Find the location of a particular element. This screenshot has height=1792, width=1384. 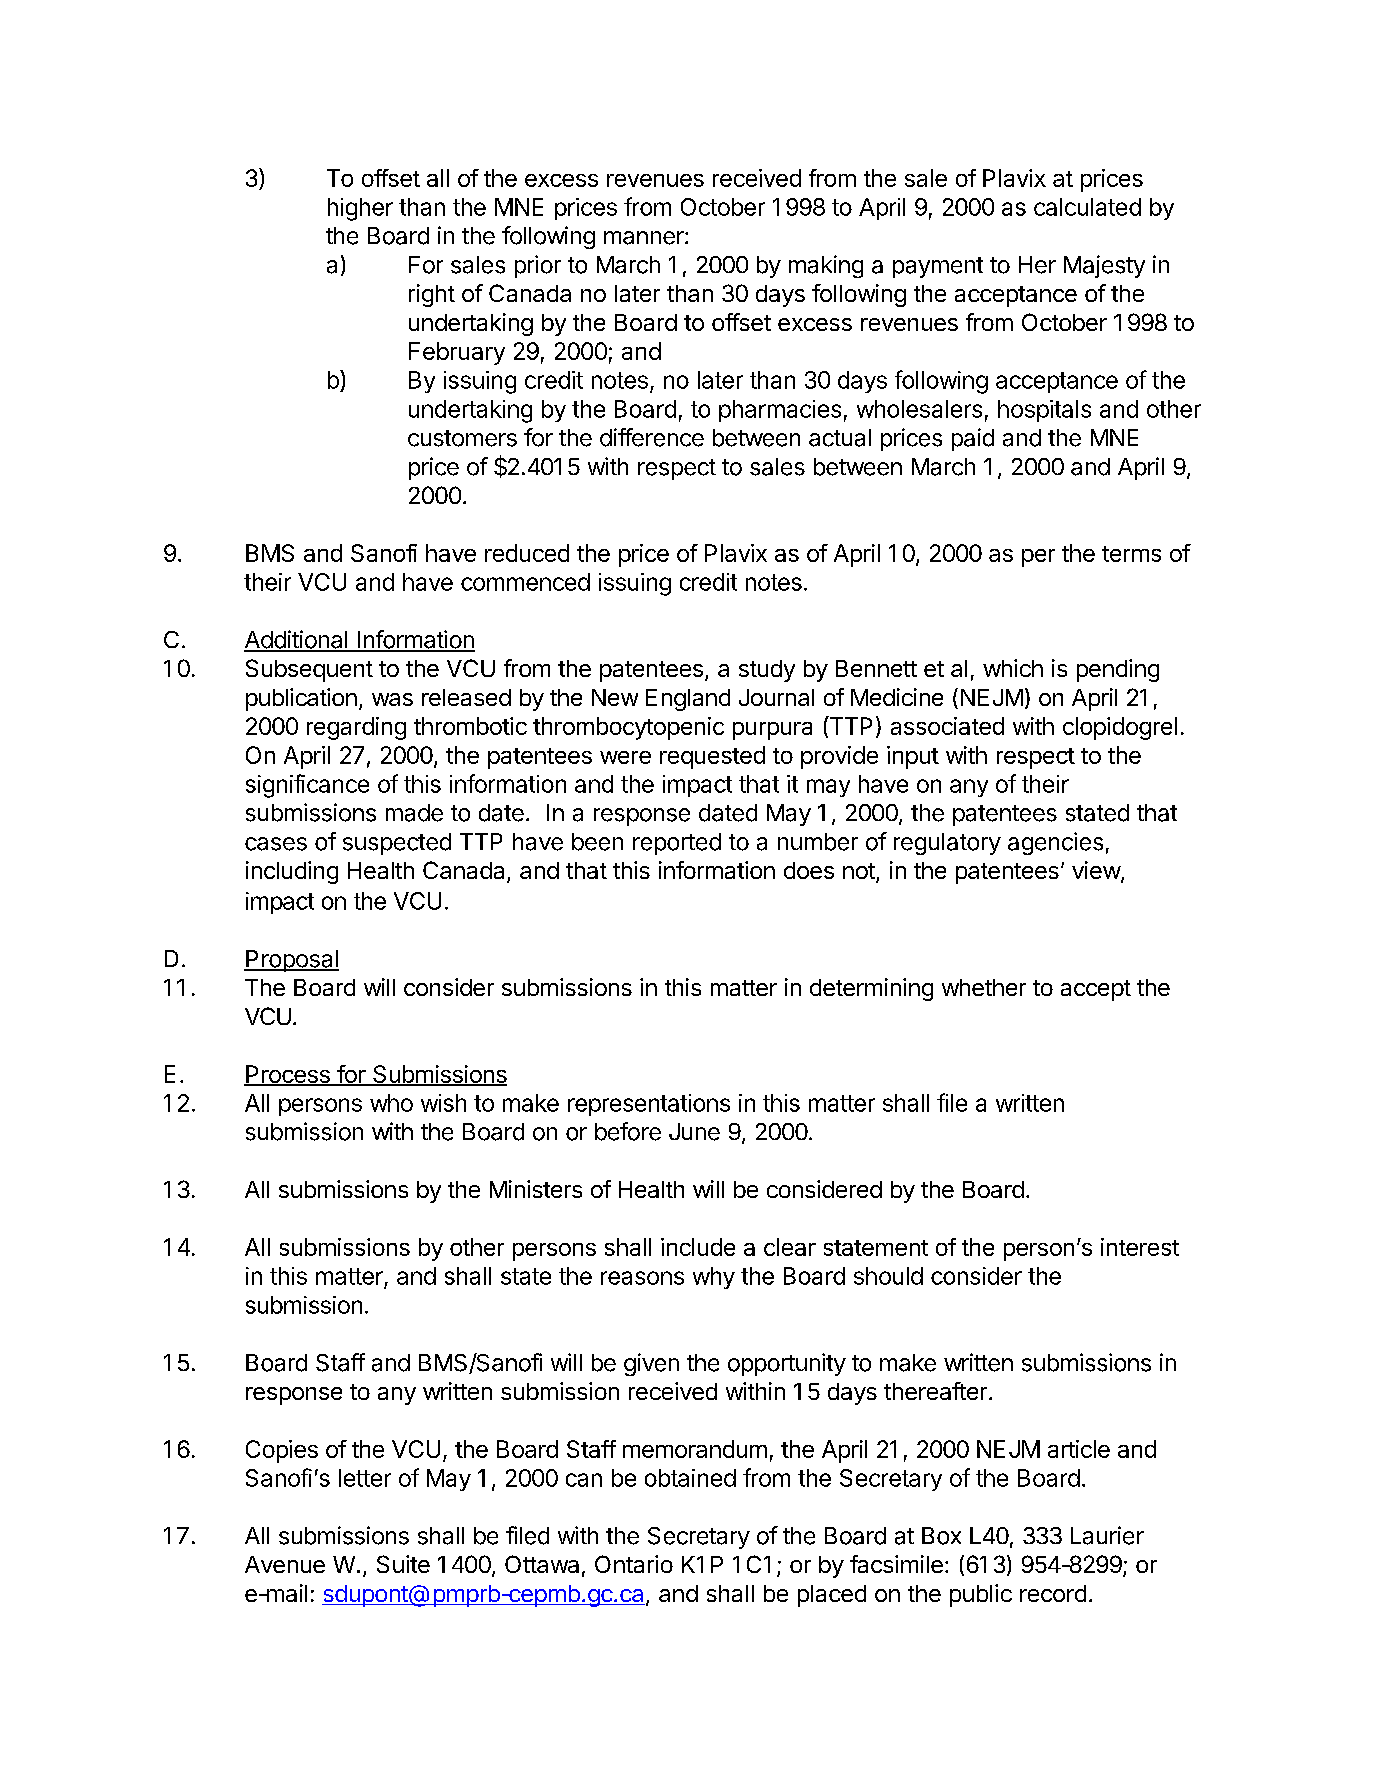

record is located at coordinates (1053, 1593).
